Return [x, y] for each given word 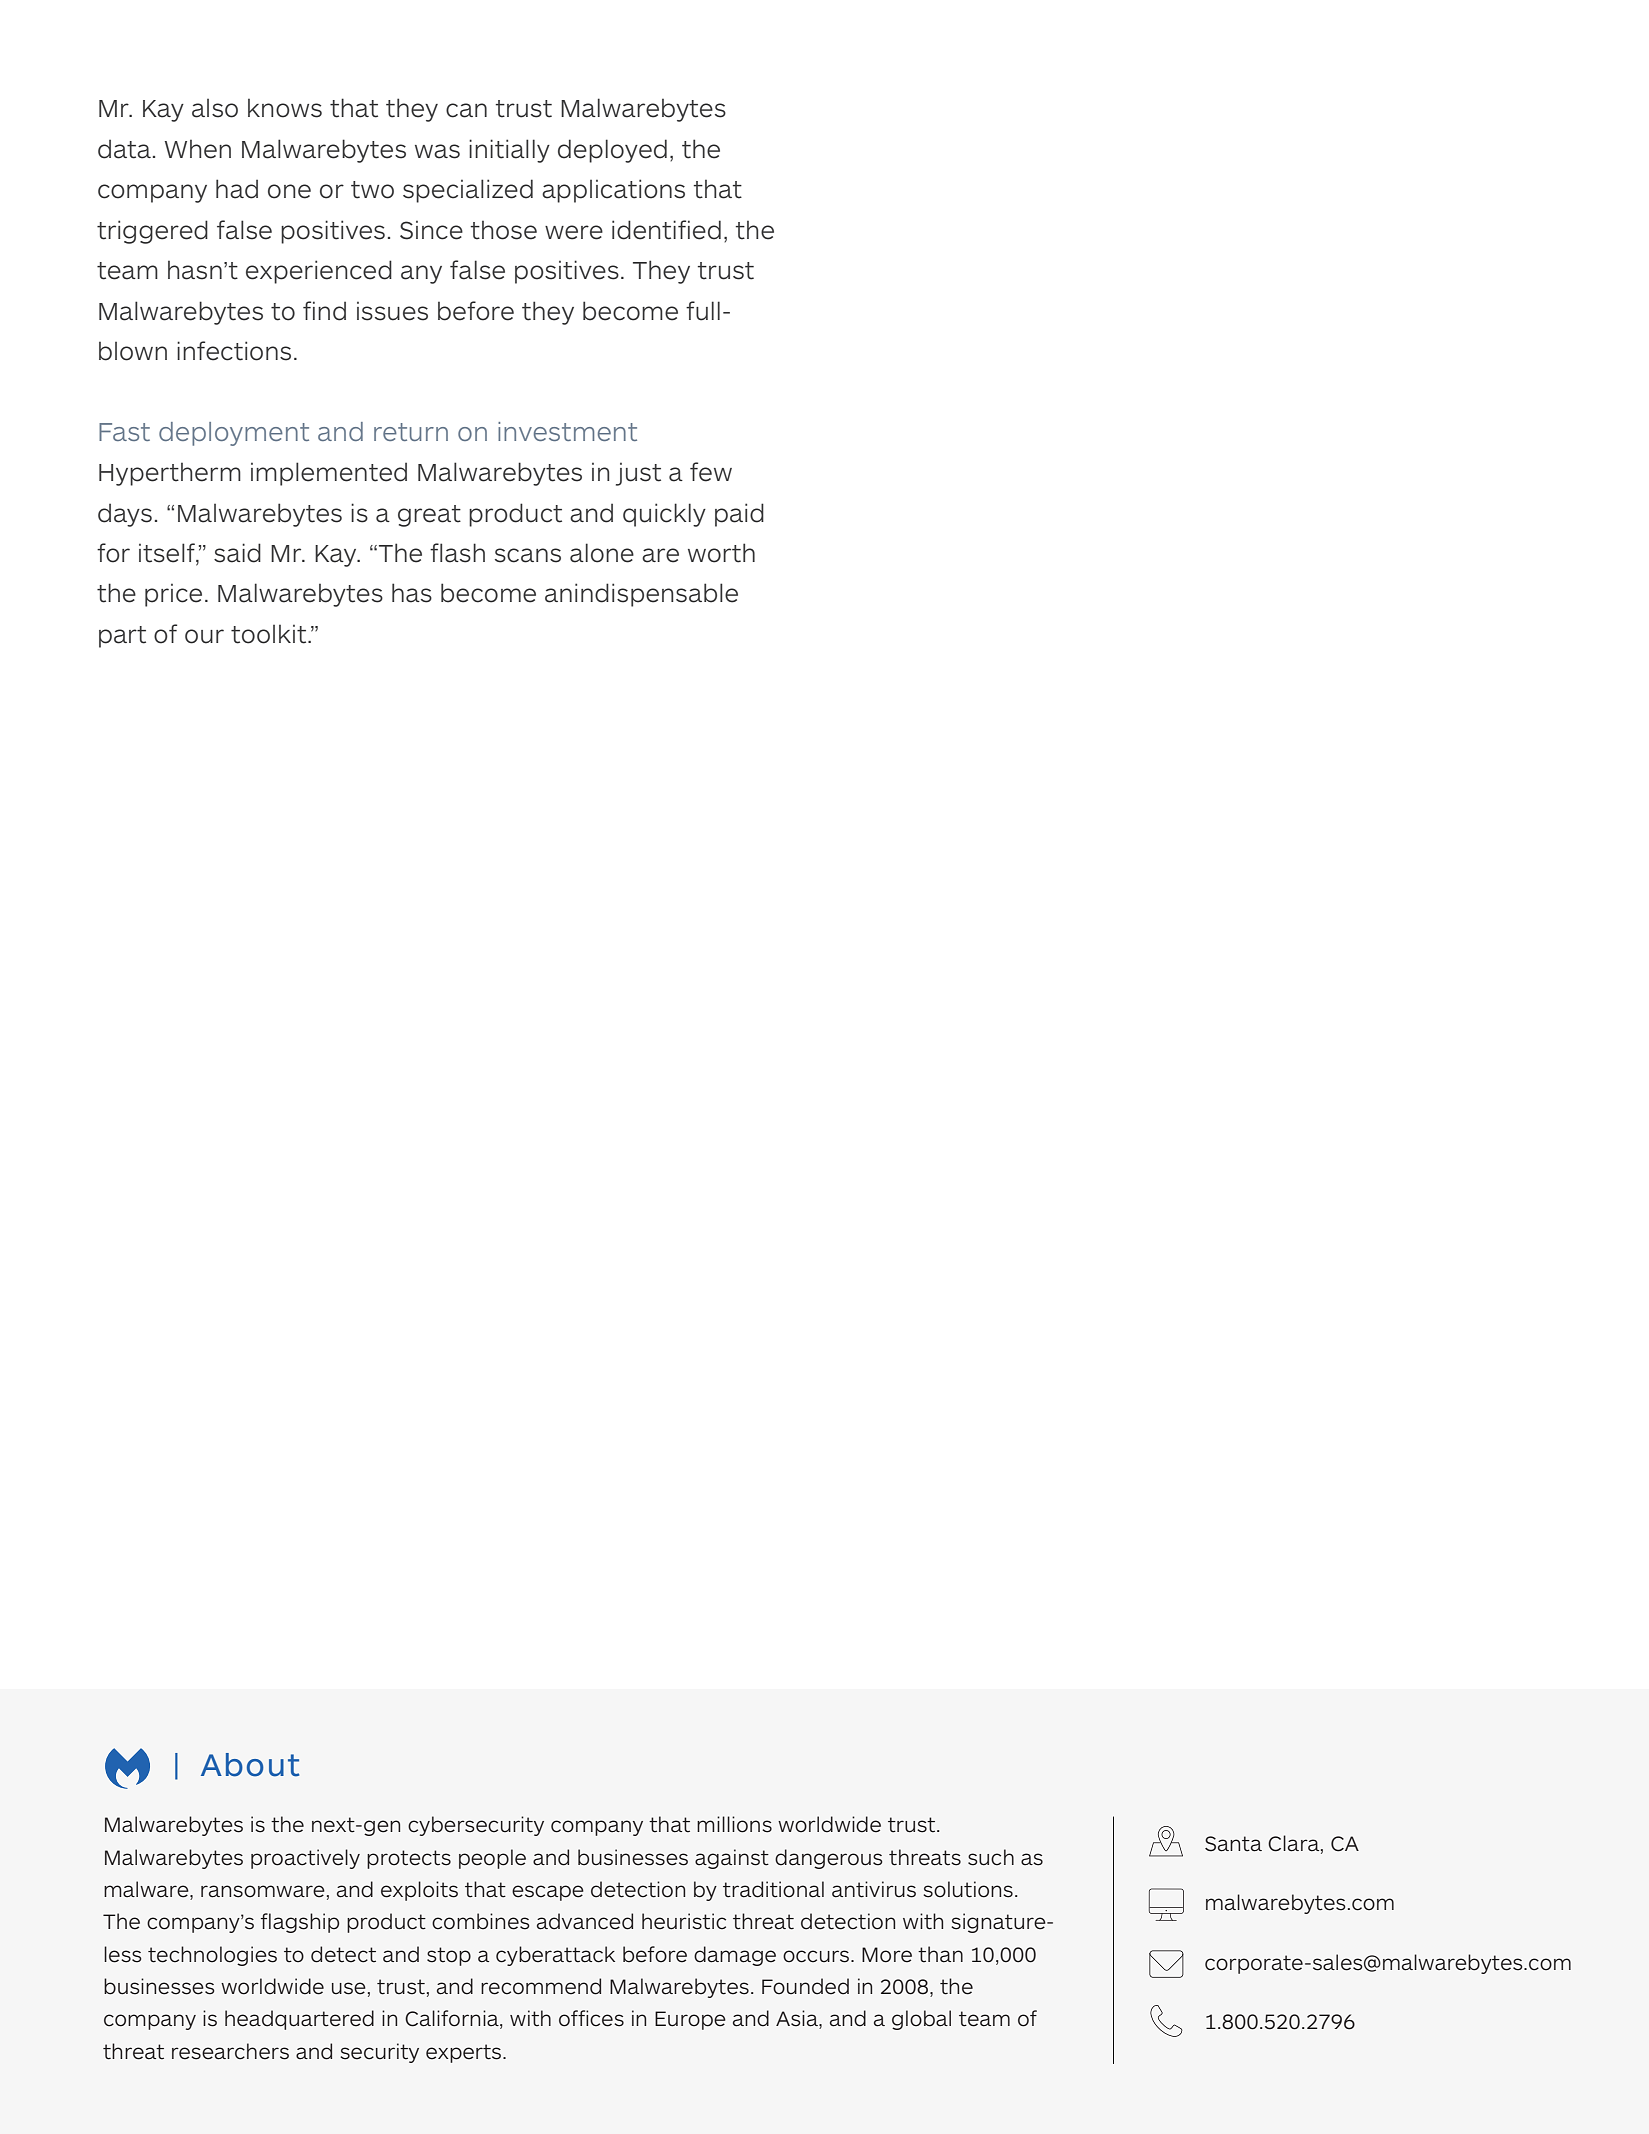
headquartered [299, 2020]
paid [739, 515]
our [204, 636]
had [237, 189]
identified [666, 230]
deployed [612, 151]
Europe [690, 2020]
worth [721, 553]
